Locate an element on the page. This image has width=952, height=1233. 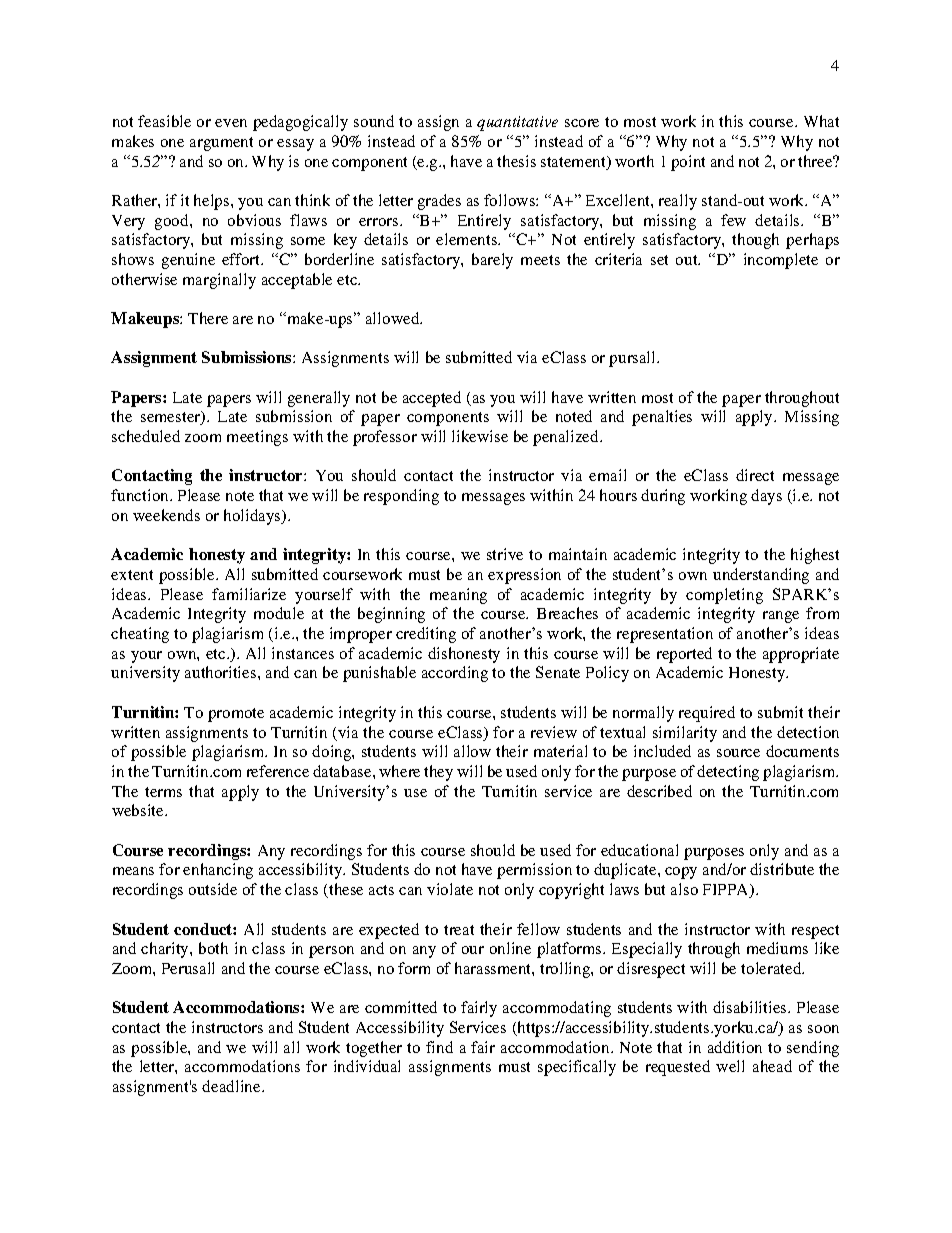
find is located at coordinates (439, 1047).
